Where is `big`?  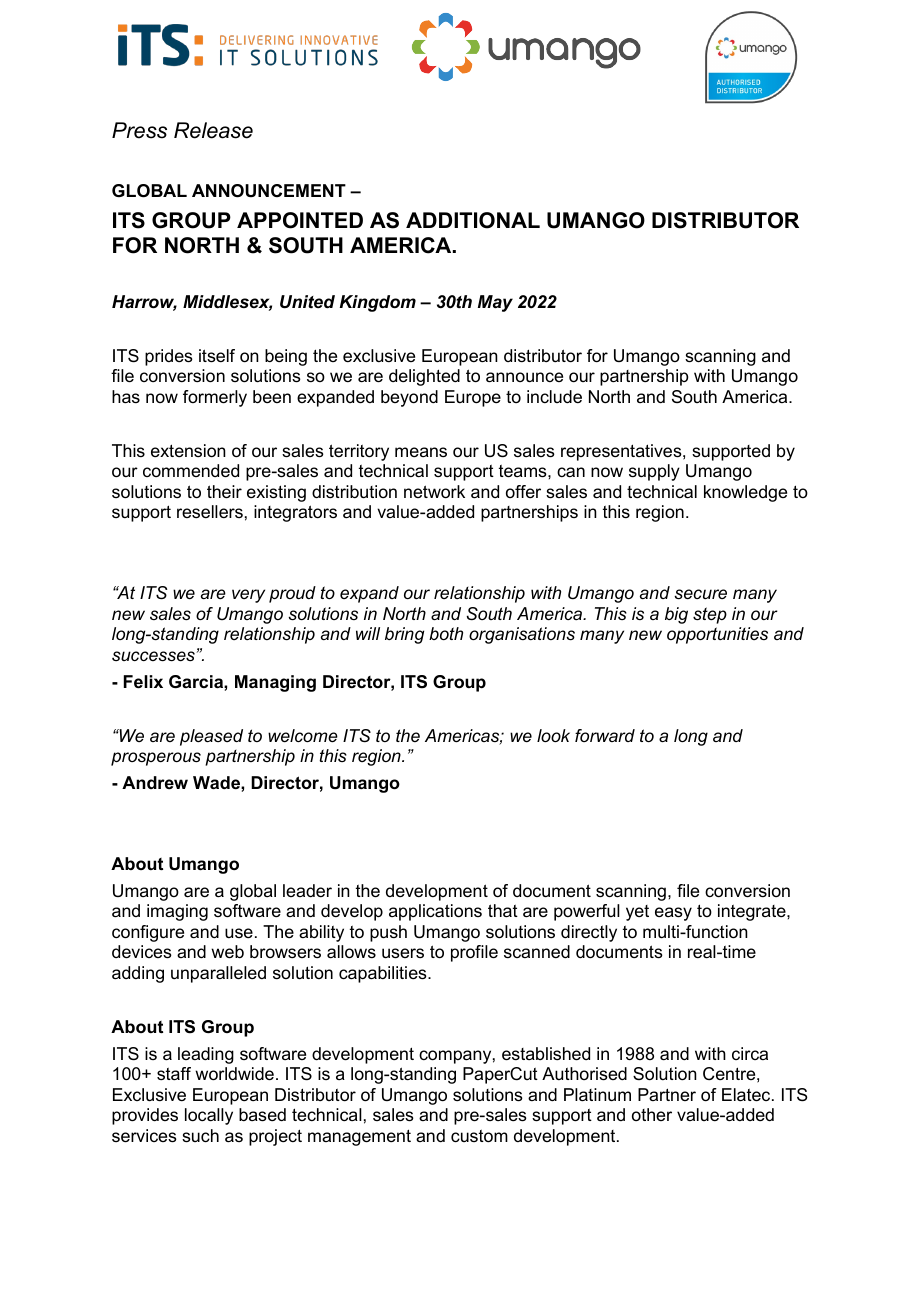 big is located at coordinates (676, 615).
